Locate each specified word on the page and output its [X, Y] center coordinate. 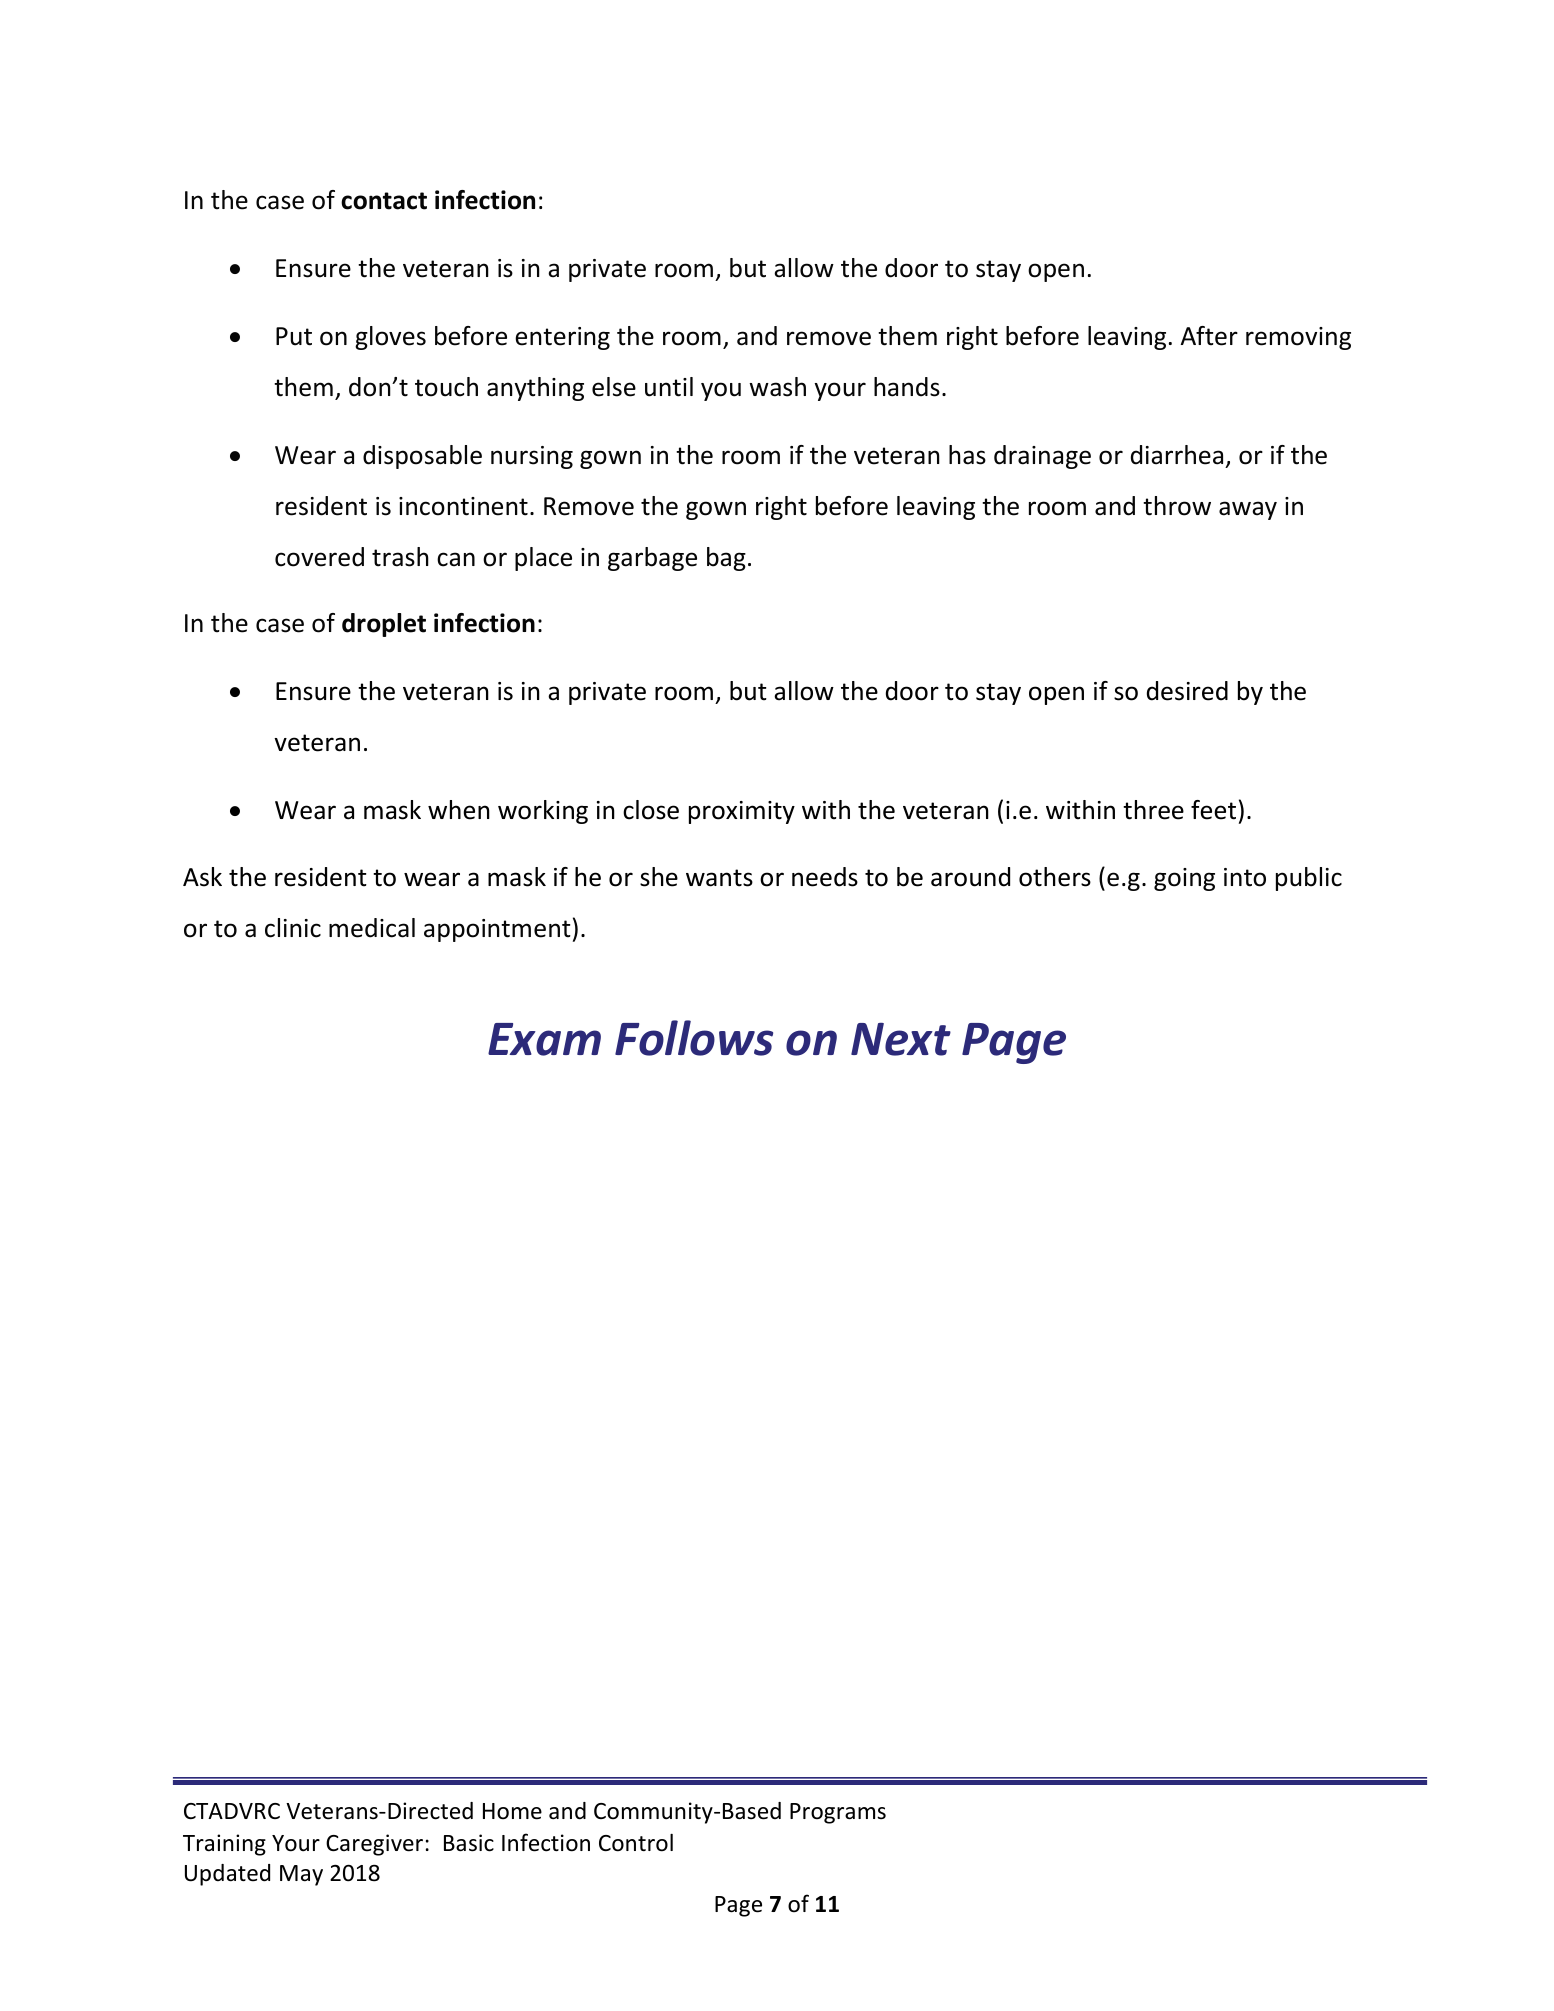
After [1209, 336]
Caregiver [374, 1845]
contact [384, 201]
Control [636, 1843]
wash [777, 387]
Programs [838, 1813]
